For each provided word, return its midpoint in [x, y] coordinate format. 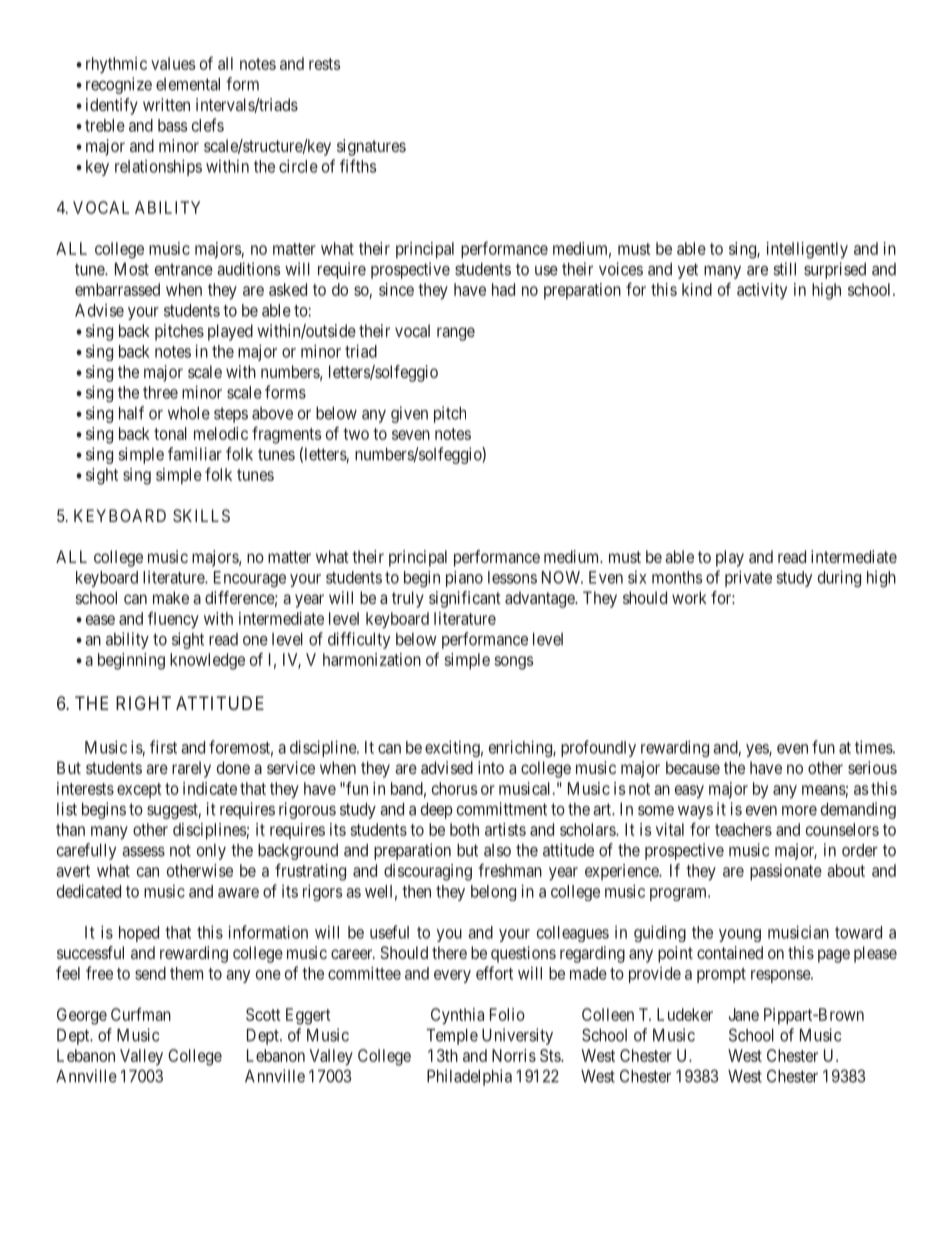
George [82, 1016]
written [166, 104]
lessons [512, 577]
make [171, 597]
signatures [371, 147]
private [748, 578]
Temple [452, 1037]
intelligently [807, 250]
